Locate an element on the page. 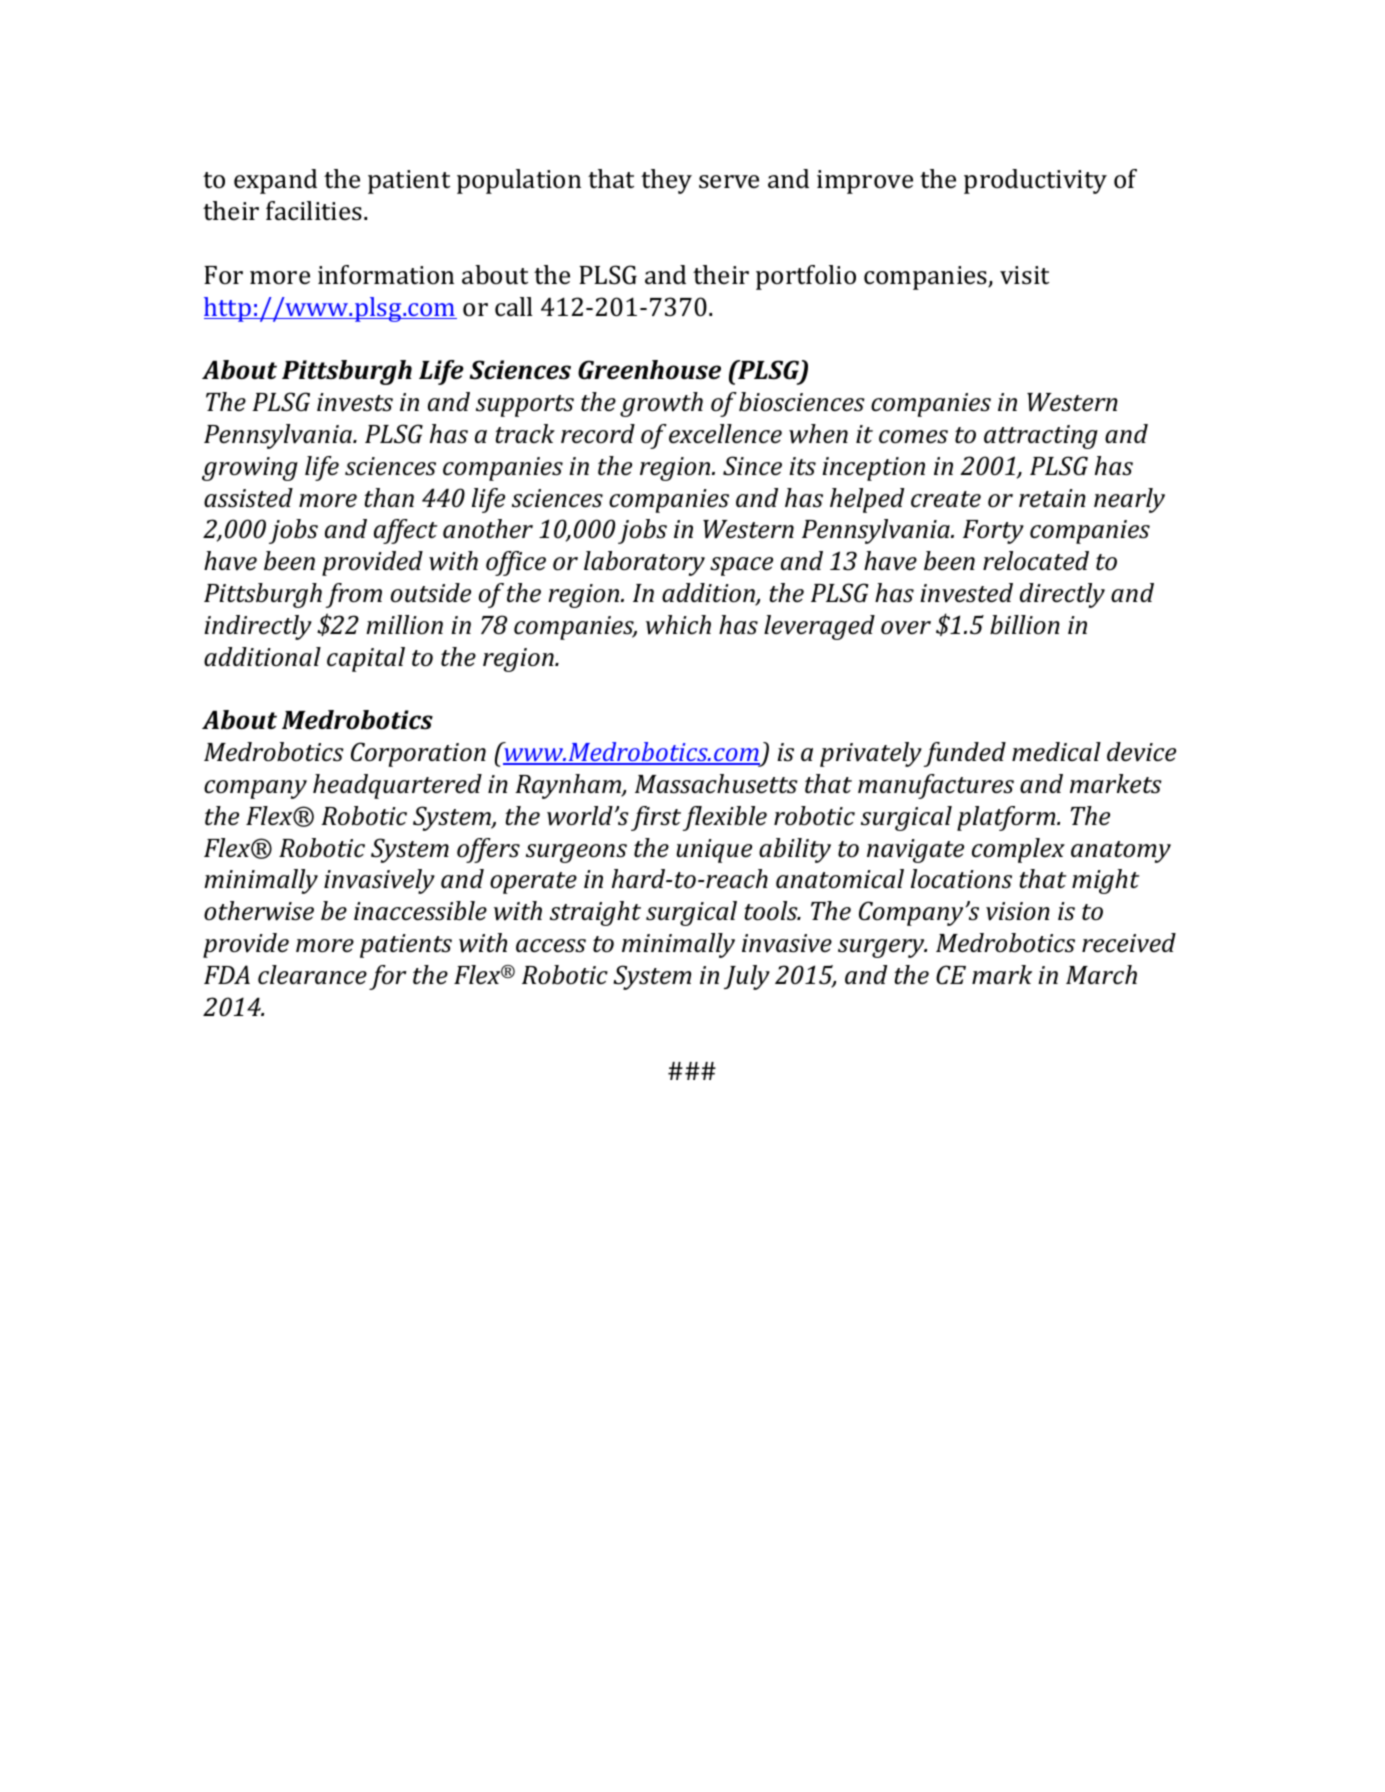 The height and width of the document is (1792, 1385). laboratory is located at coordinates (644, 563).
